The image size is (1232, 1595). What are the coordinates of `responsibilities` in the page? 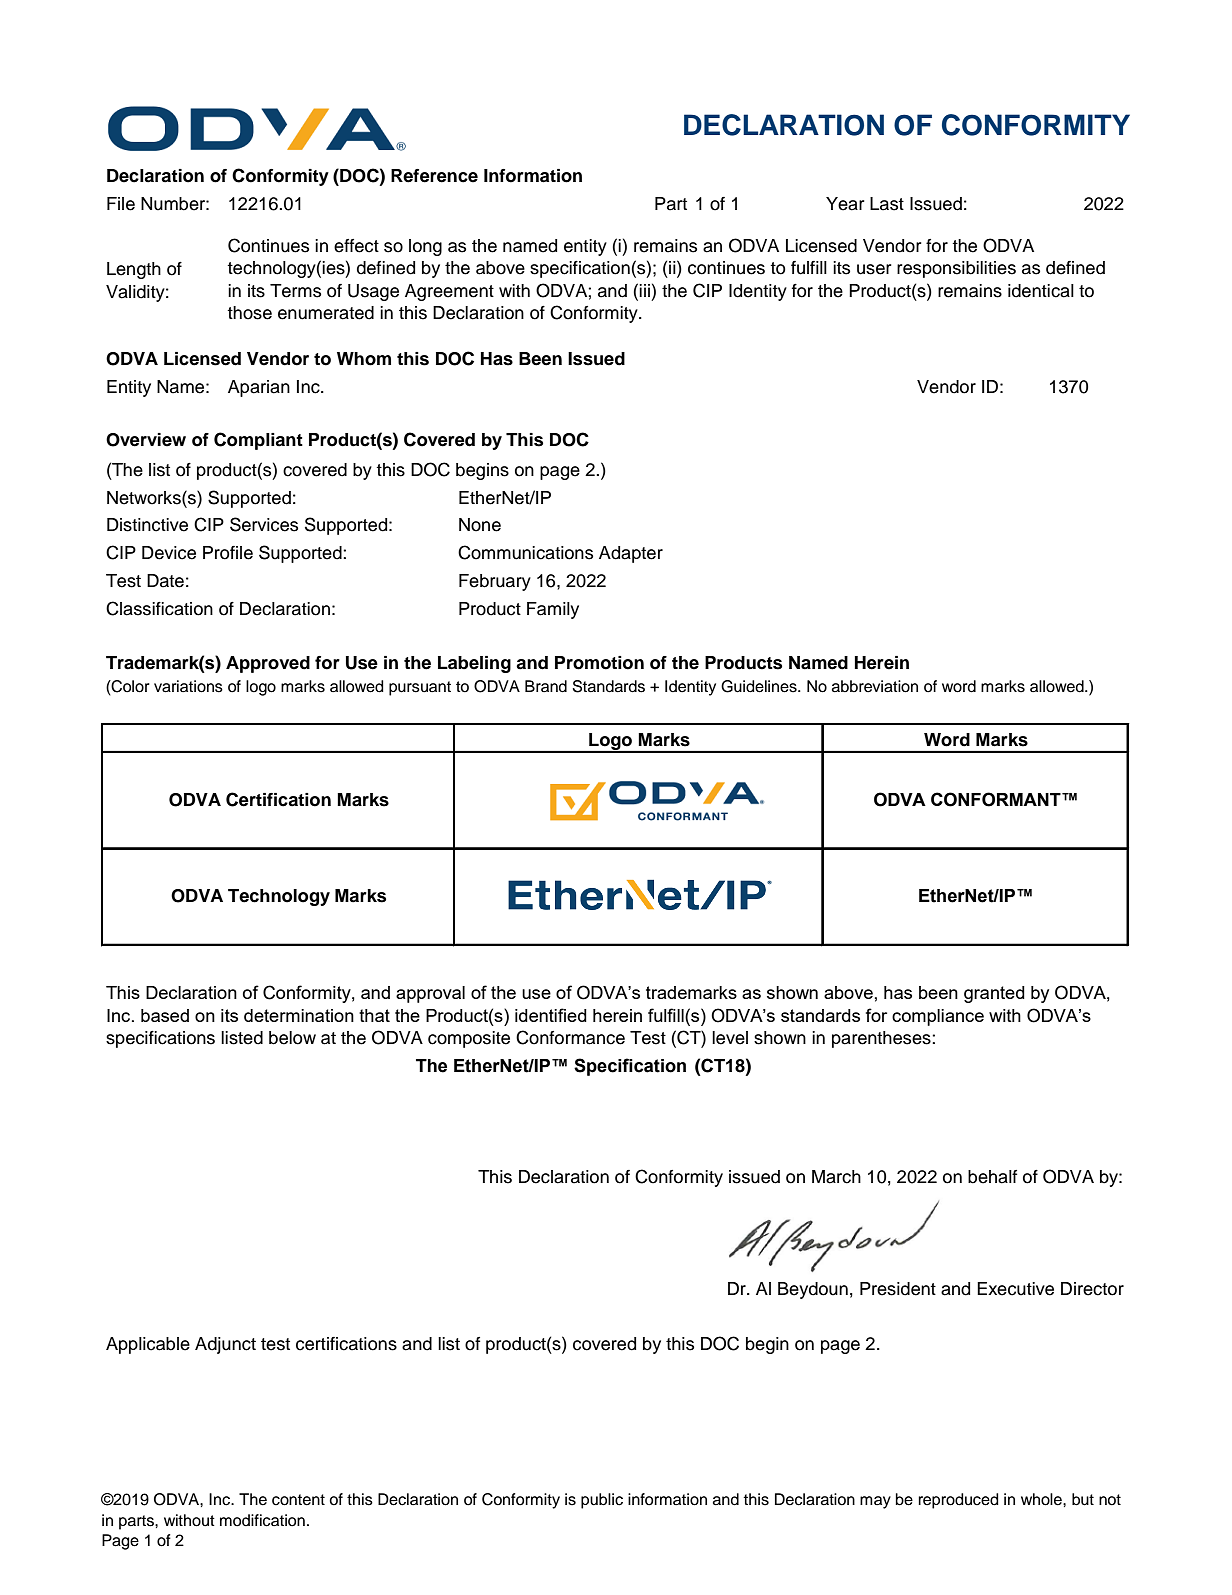 It's located at (956, 269).
